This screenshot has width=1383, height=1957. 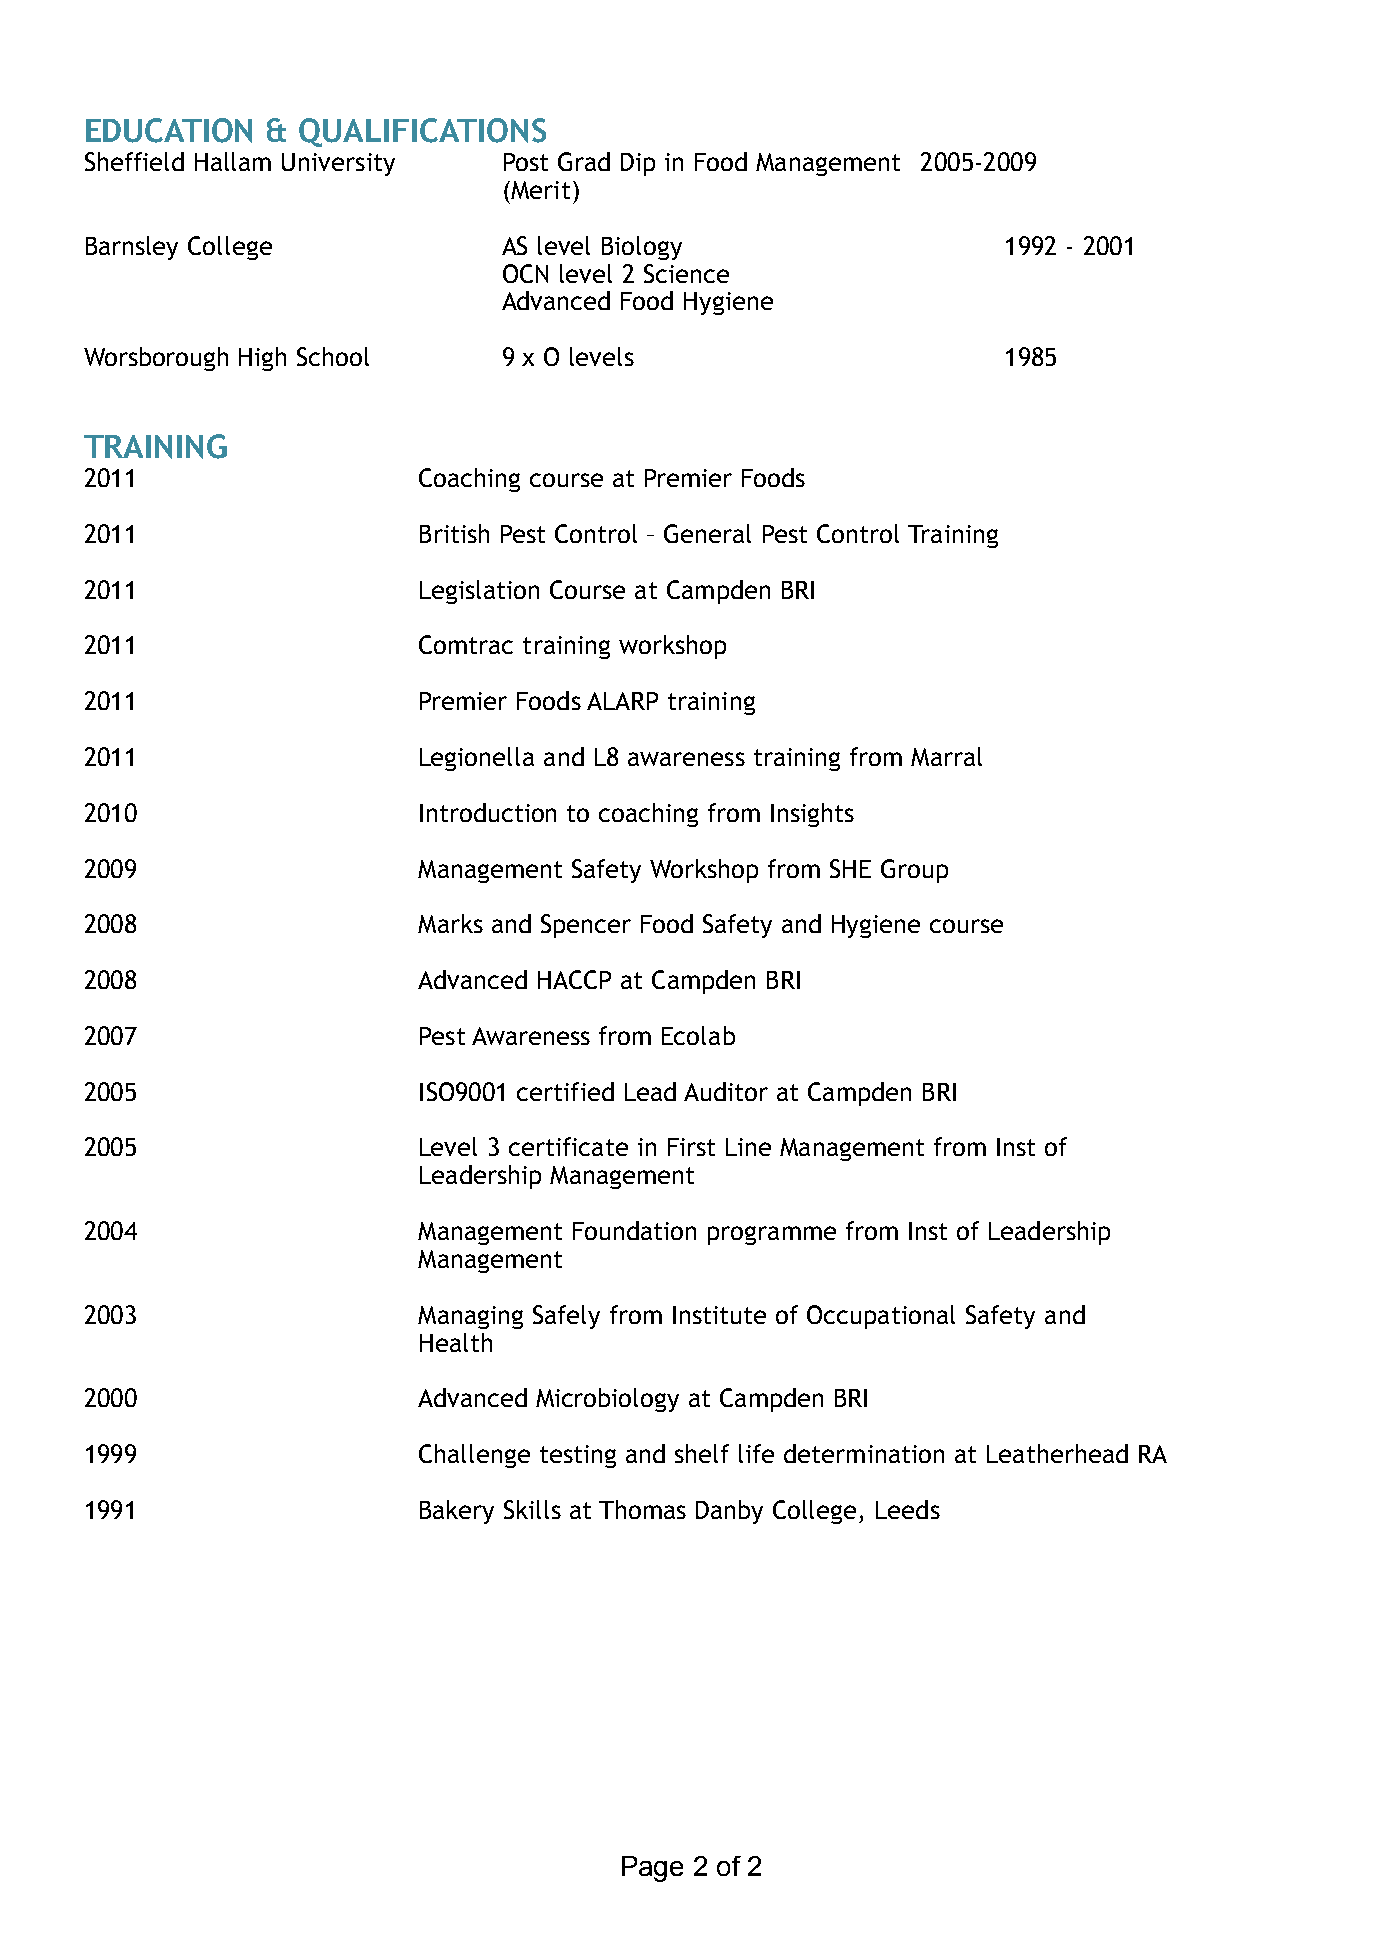 What do you see at coordinates (456, 1342) in the screenshot?
I see `Health` at bounding box center [456, 1342].
